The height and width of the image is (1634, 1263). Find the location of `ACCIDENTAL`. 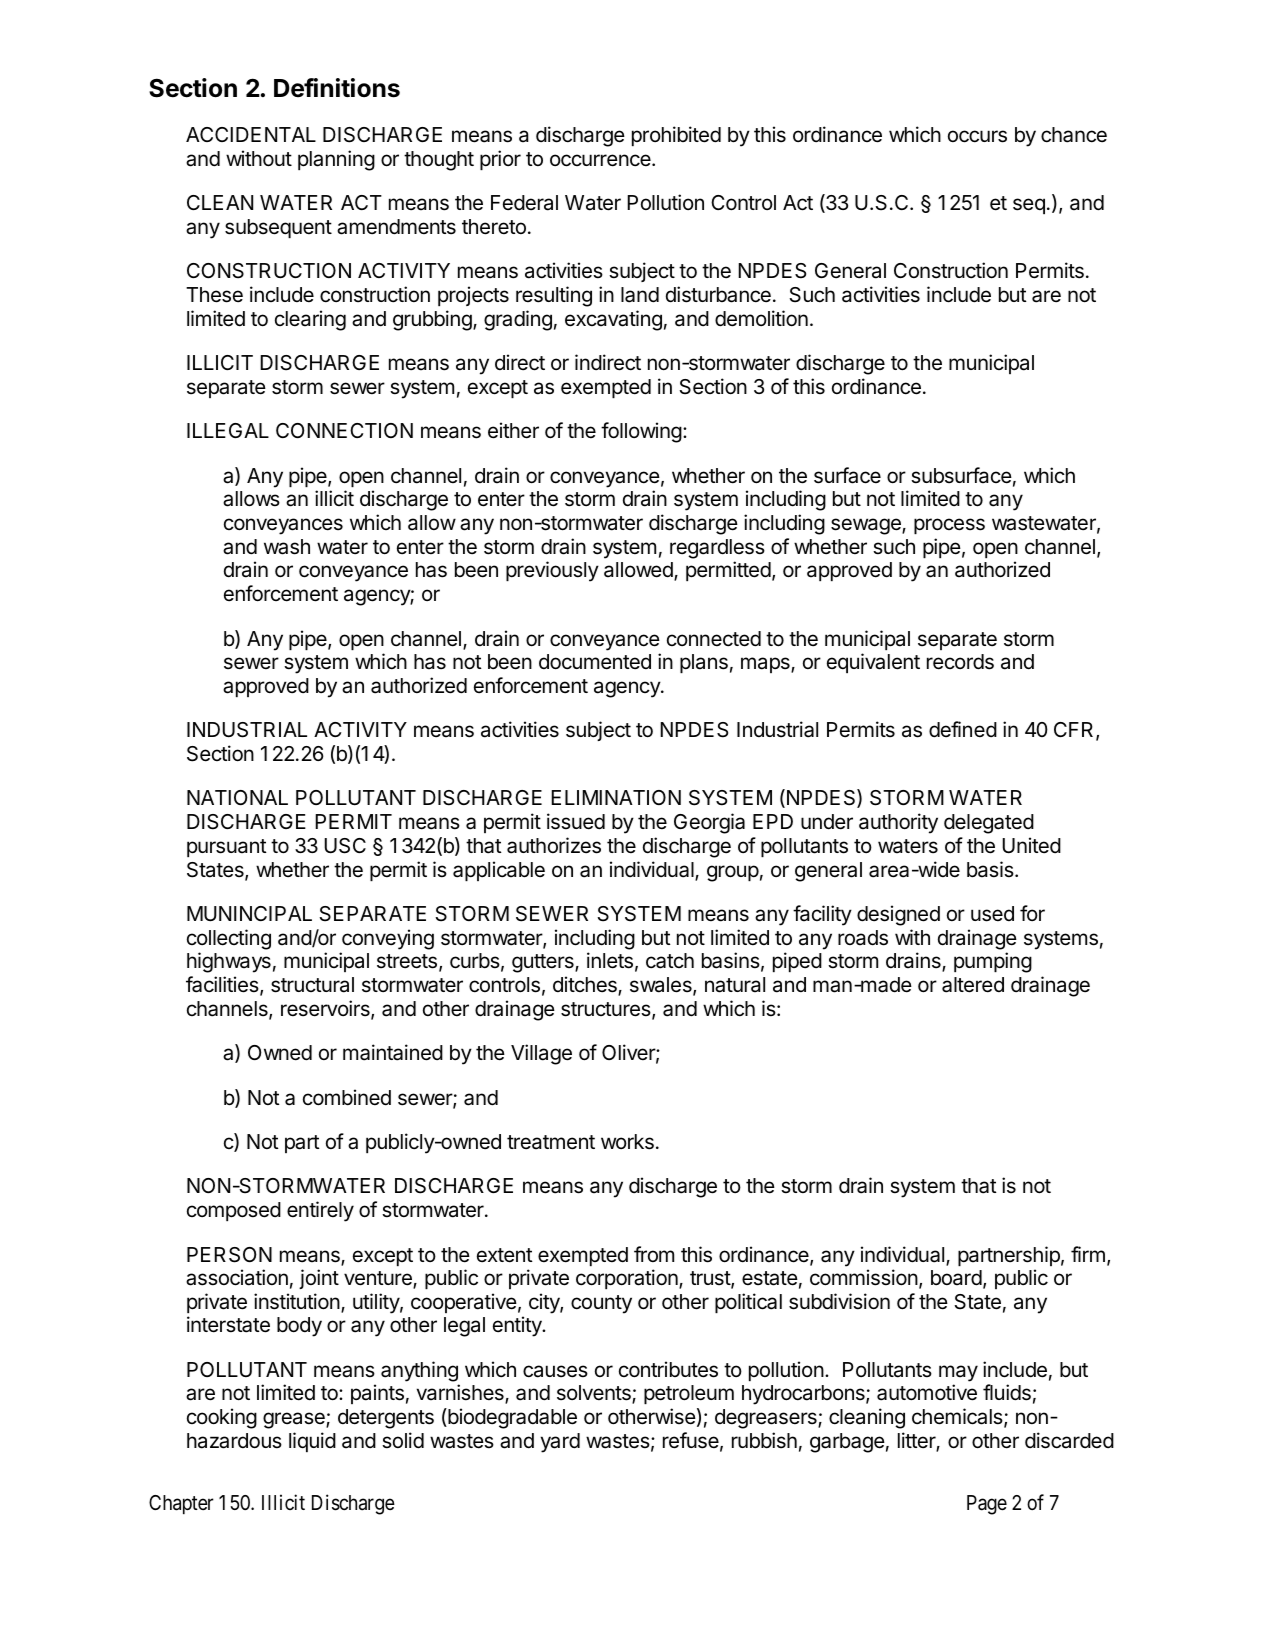

ACCIDENTAL is located at coordinates (251, 134).
